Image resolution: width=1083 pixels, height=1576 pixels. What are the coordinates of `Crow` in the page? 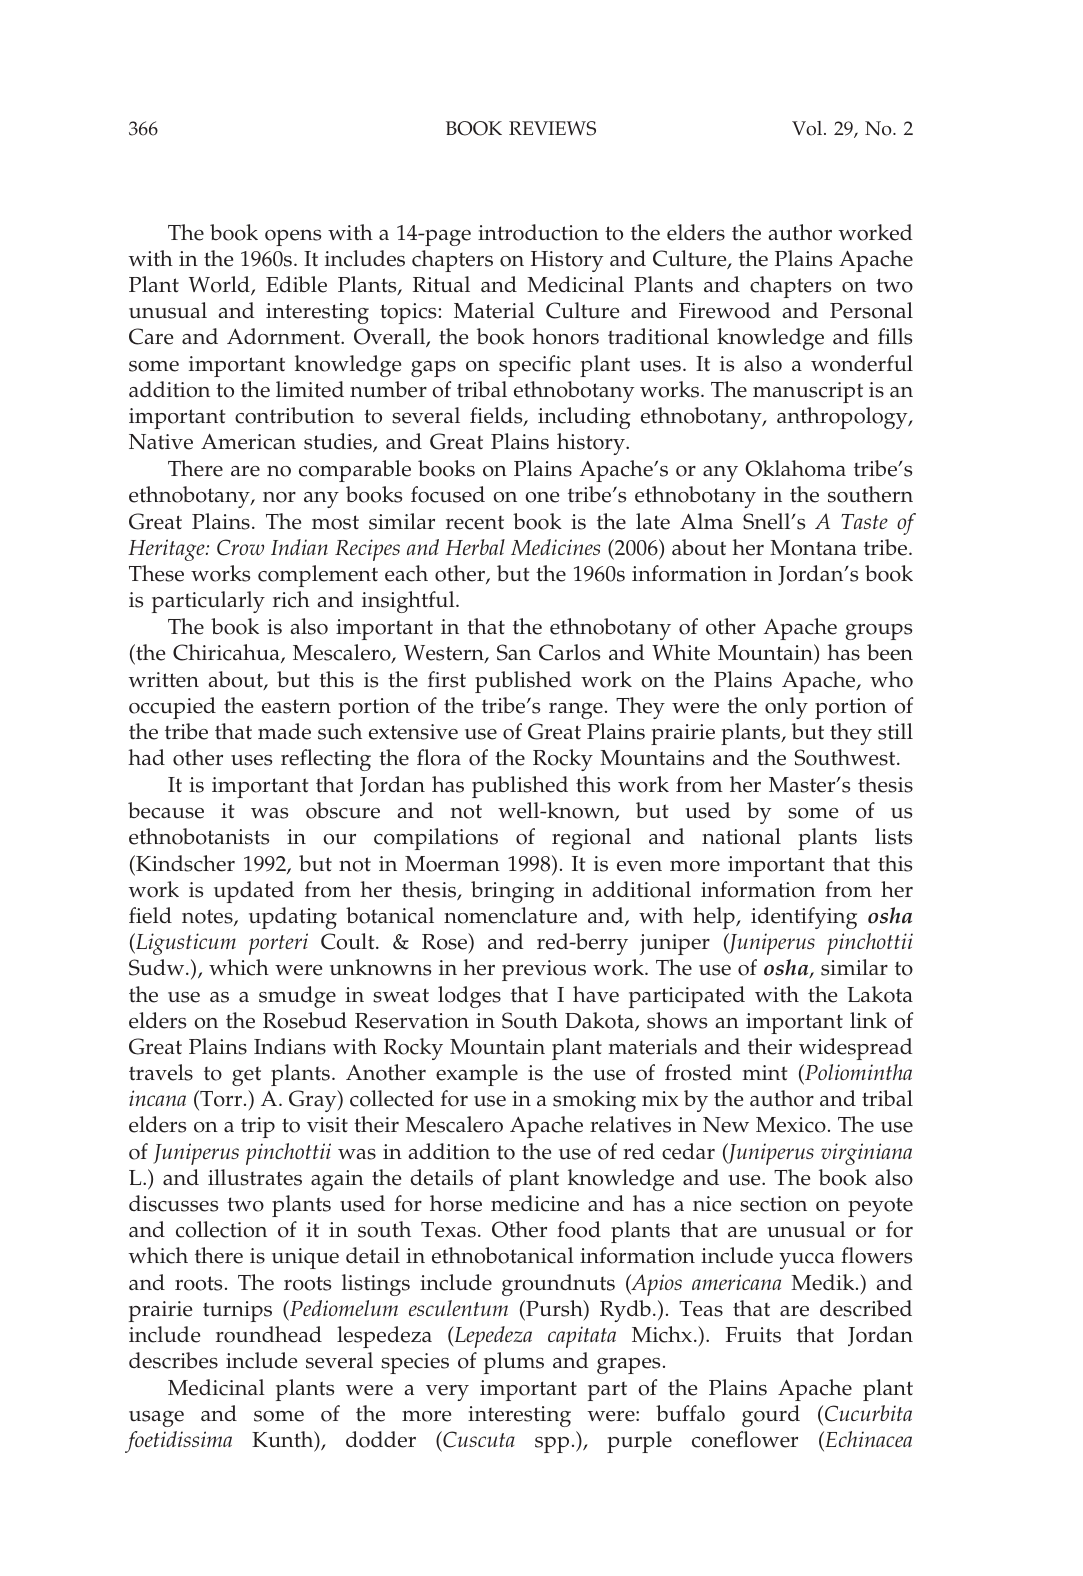 It's located at (240, 547).
